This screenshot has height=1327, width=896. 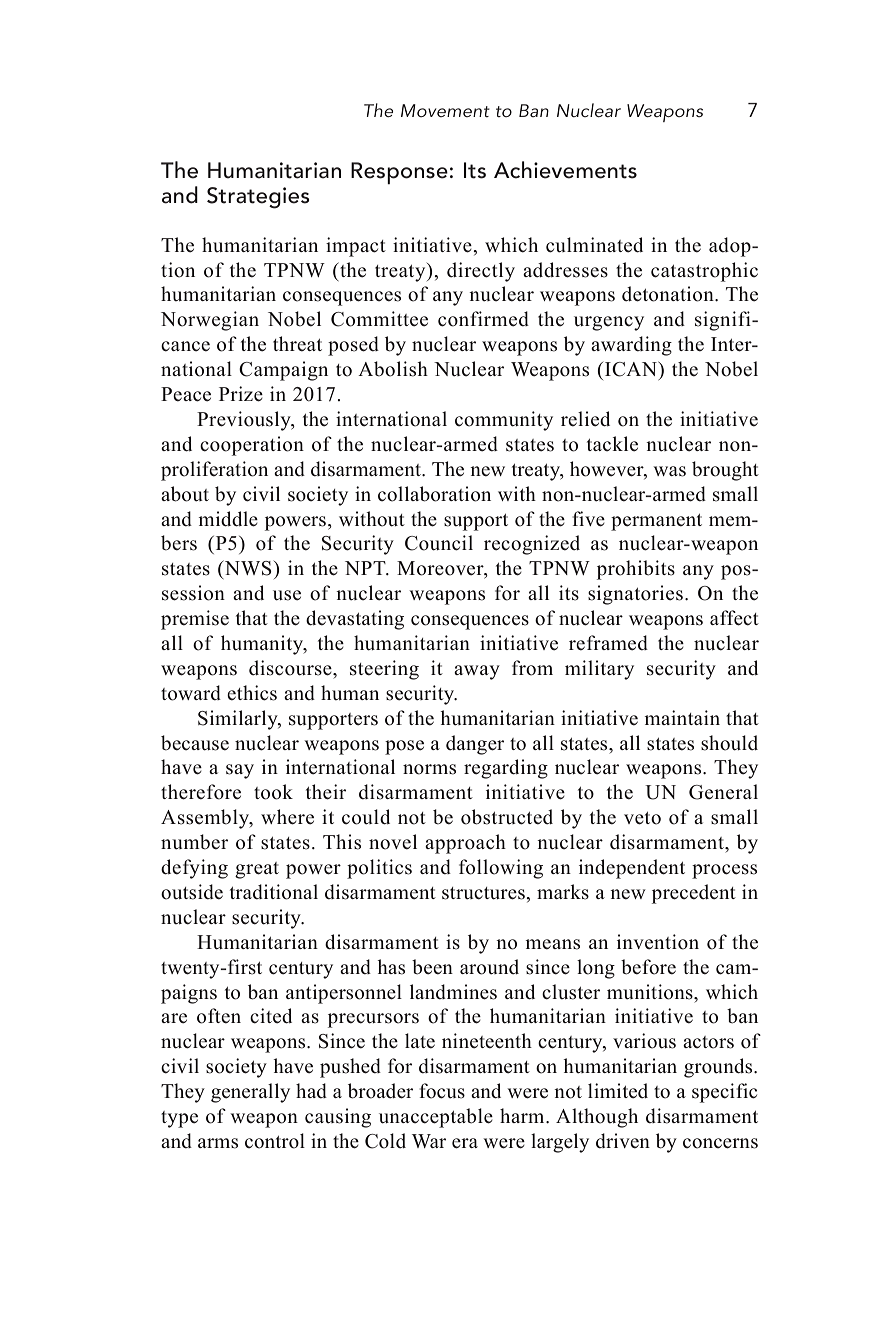 I want to click on great, so click(x=257, y=870).
